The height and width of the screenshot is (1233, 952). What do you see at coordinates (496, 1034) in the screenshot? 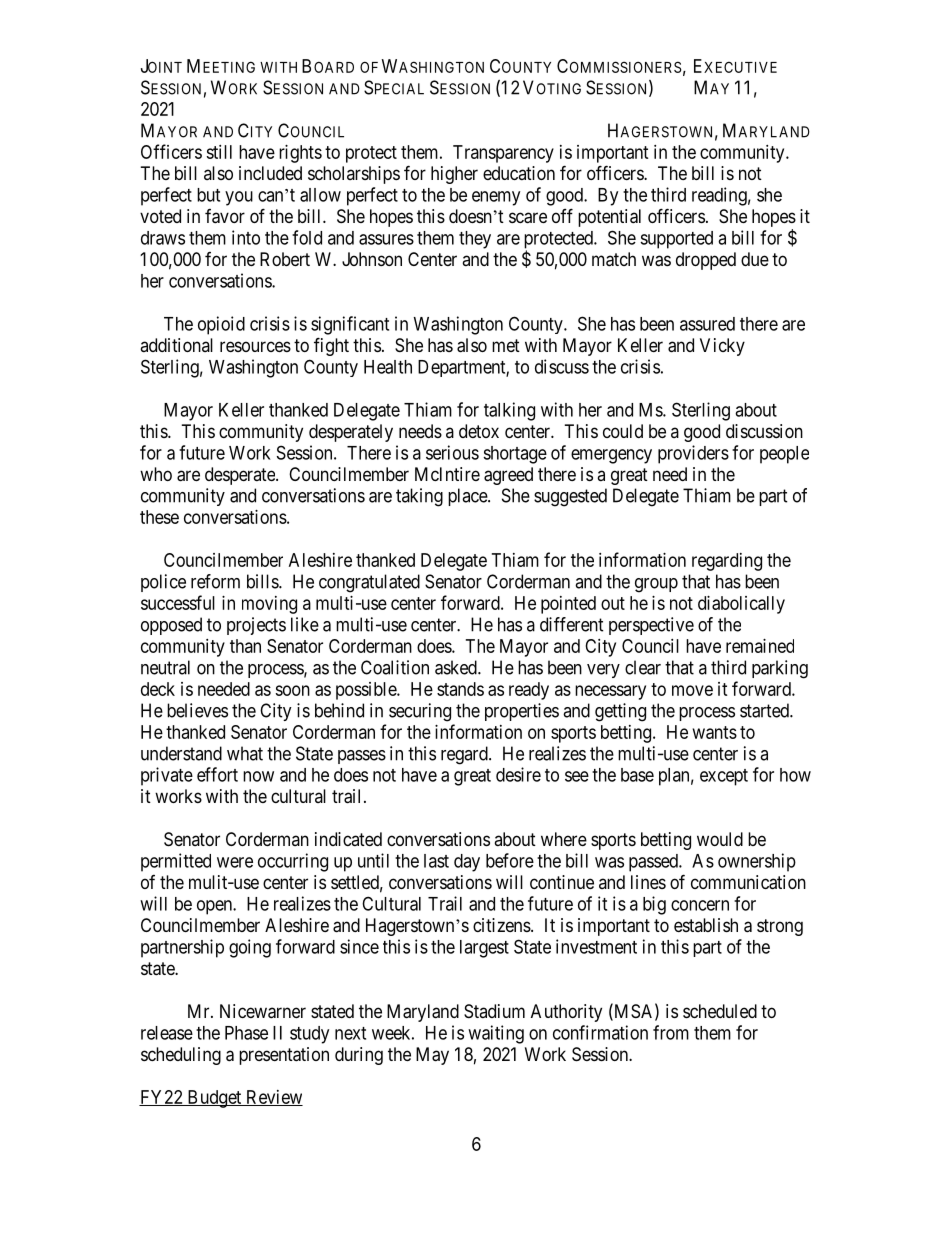
I see `waiting` at bounding box center [496, 1034].
